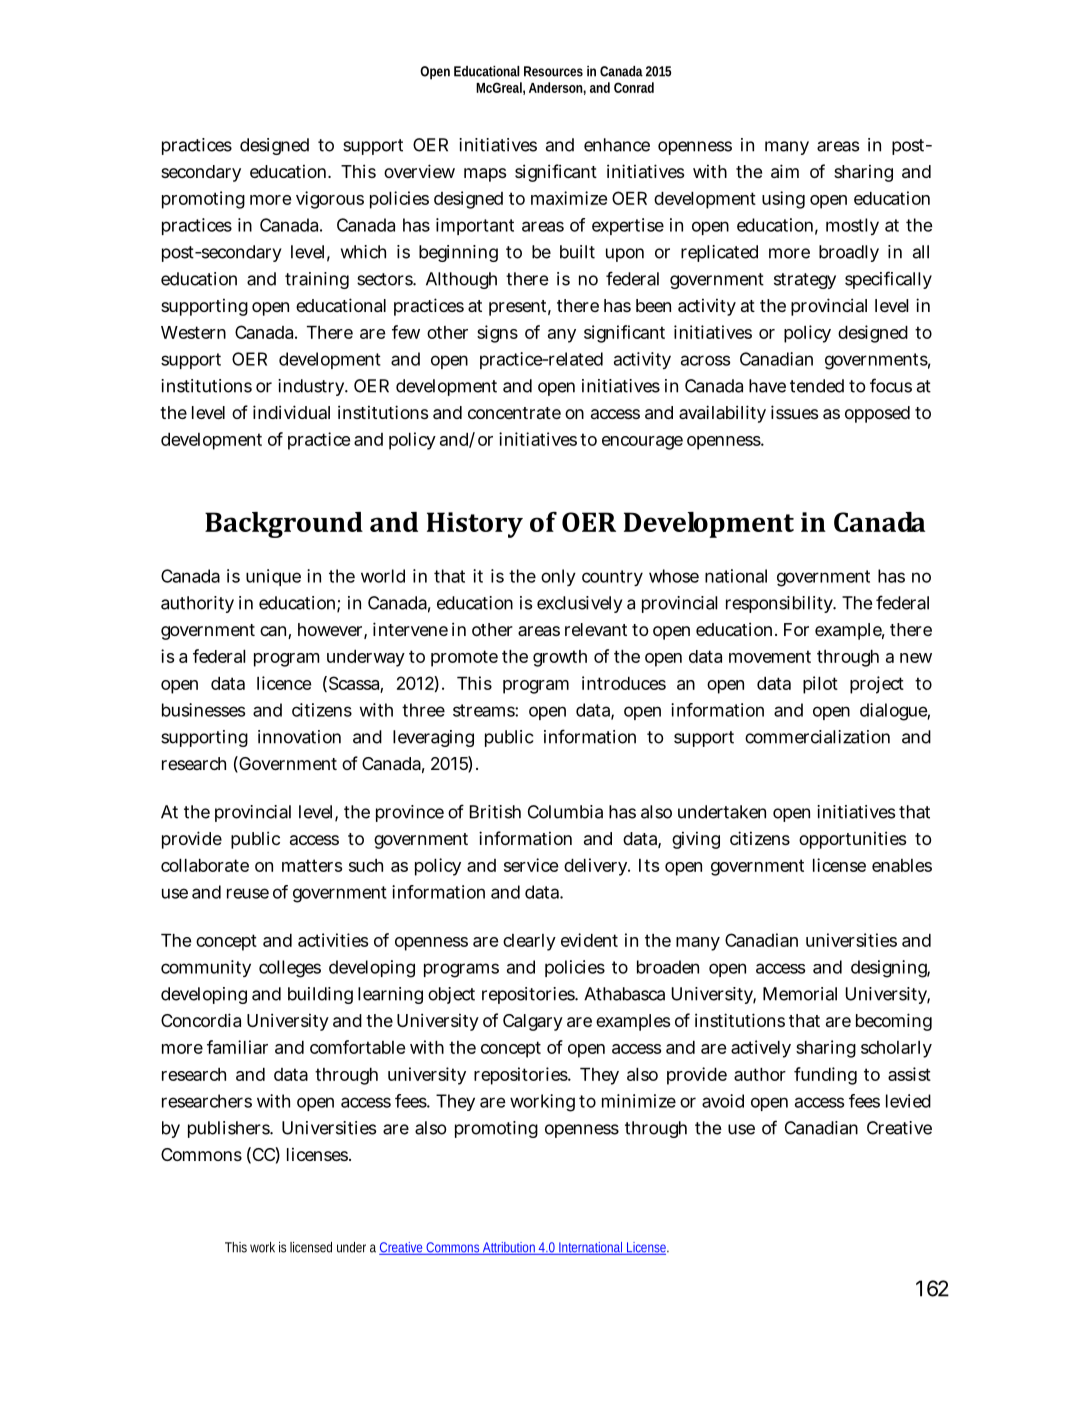 The image size is (1092, 1414). I want to click on innovation, so click(299, 737).
